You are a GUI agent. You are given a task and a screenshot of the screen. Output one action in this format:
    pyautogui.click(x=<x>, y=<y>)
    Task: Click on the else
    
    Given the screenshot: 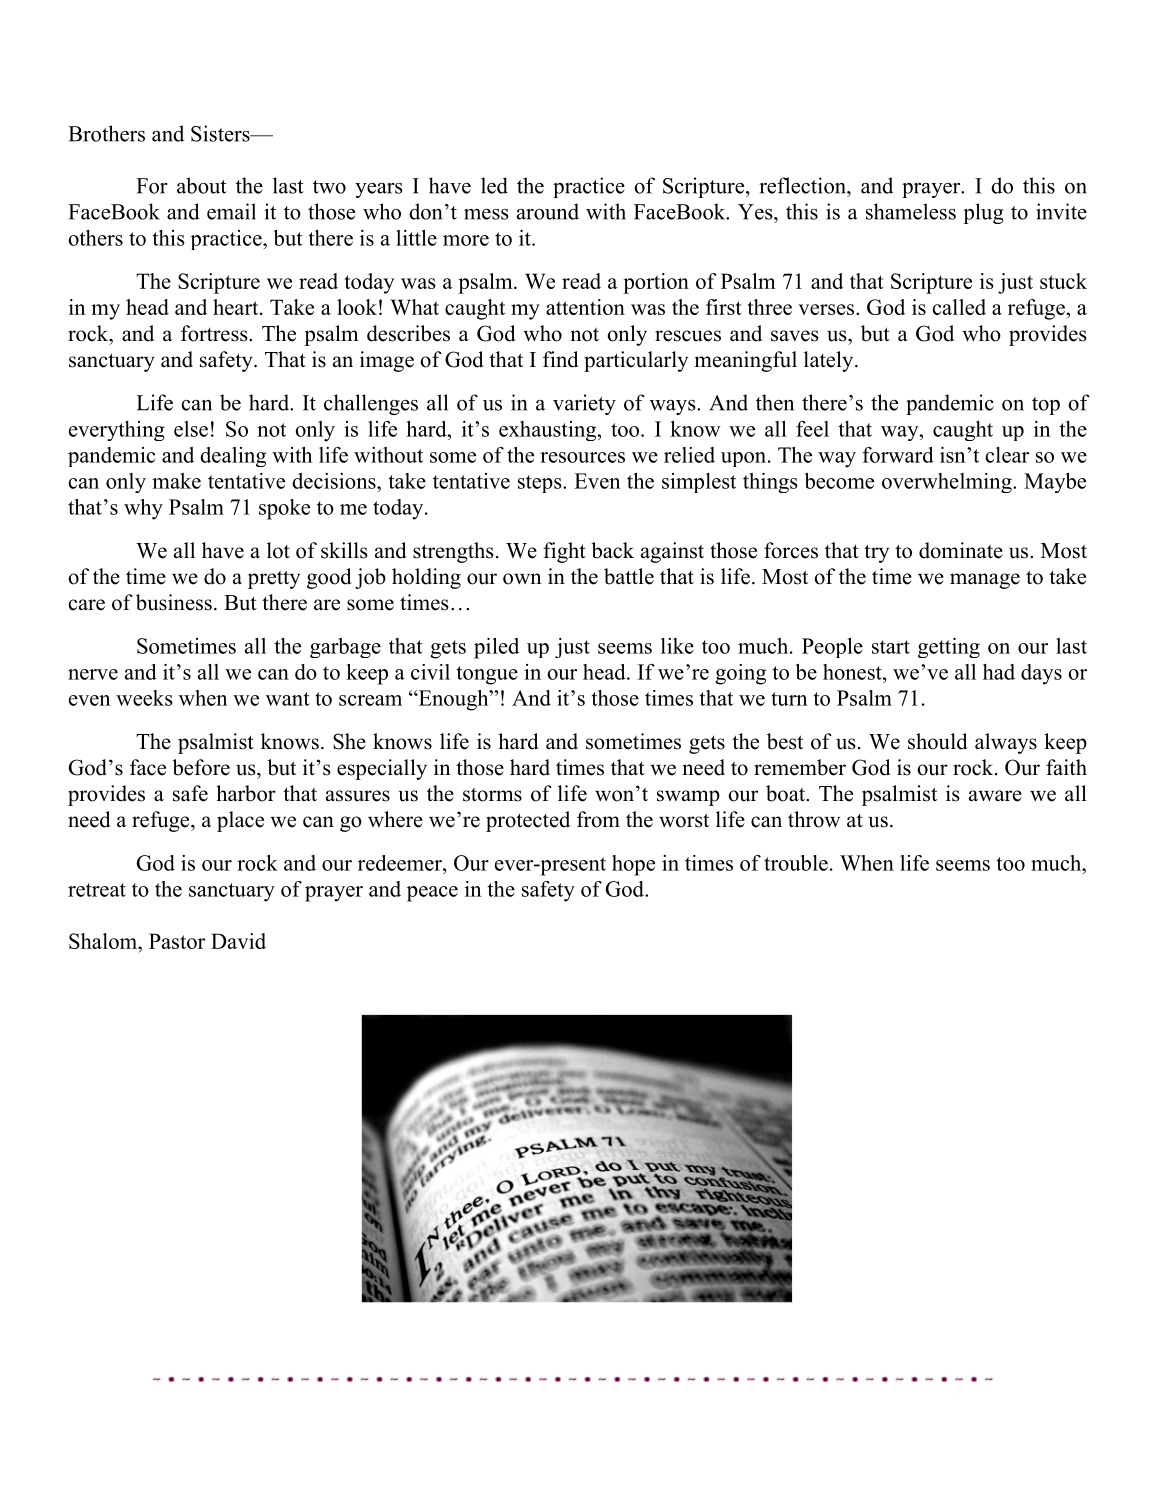 What is the action you would take?
    pyautogui.click(x=191, y=429)
